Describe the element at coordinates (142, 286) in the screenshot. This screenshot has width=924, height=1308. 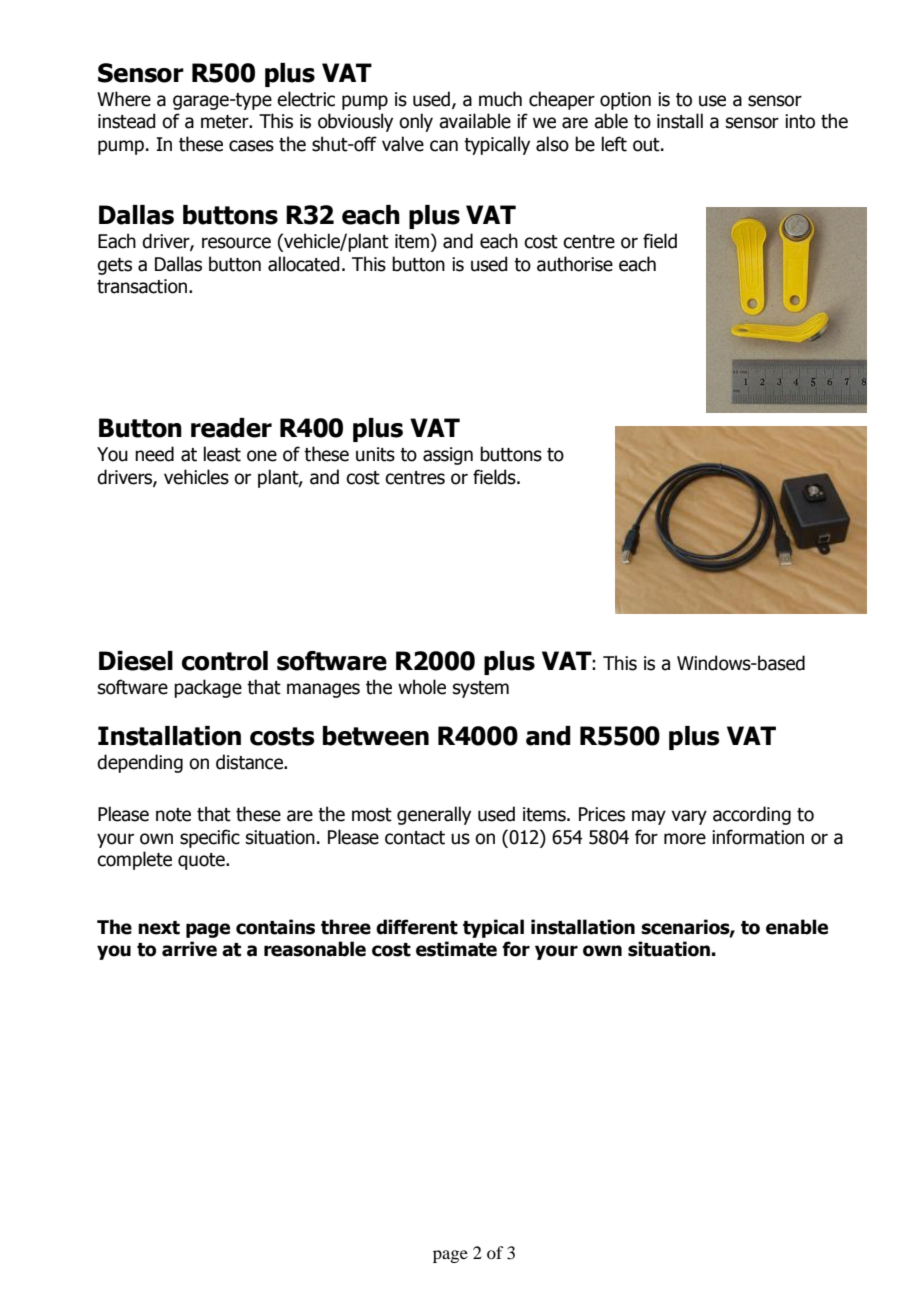
I see `transaction` at that location.
